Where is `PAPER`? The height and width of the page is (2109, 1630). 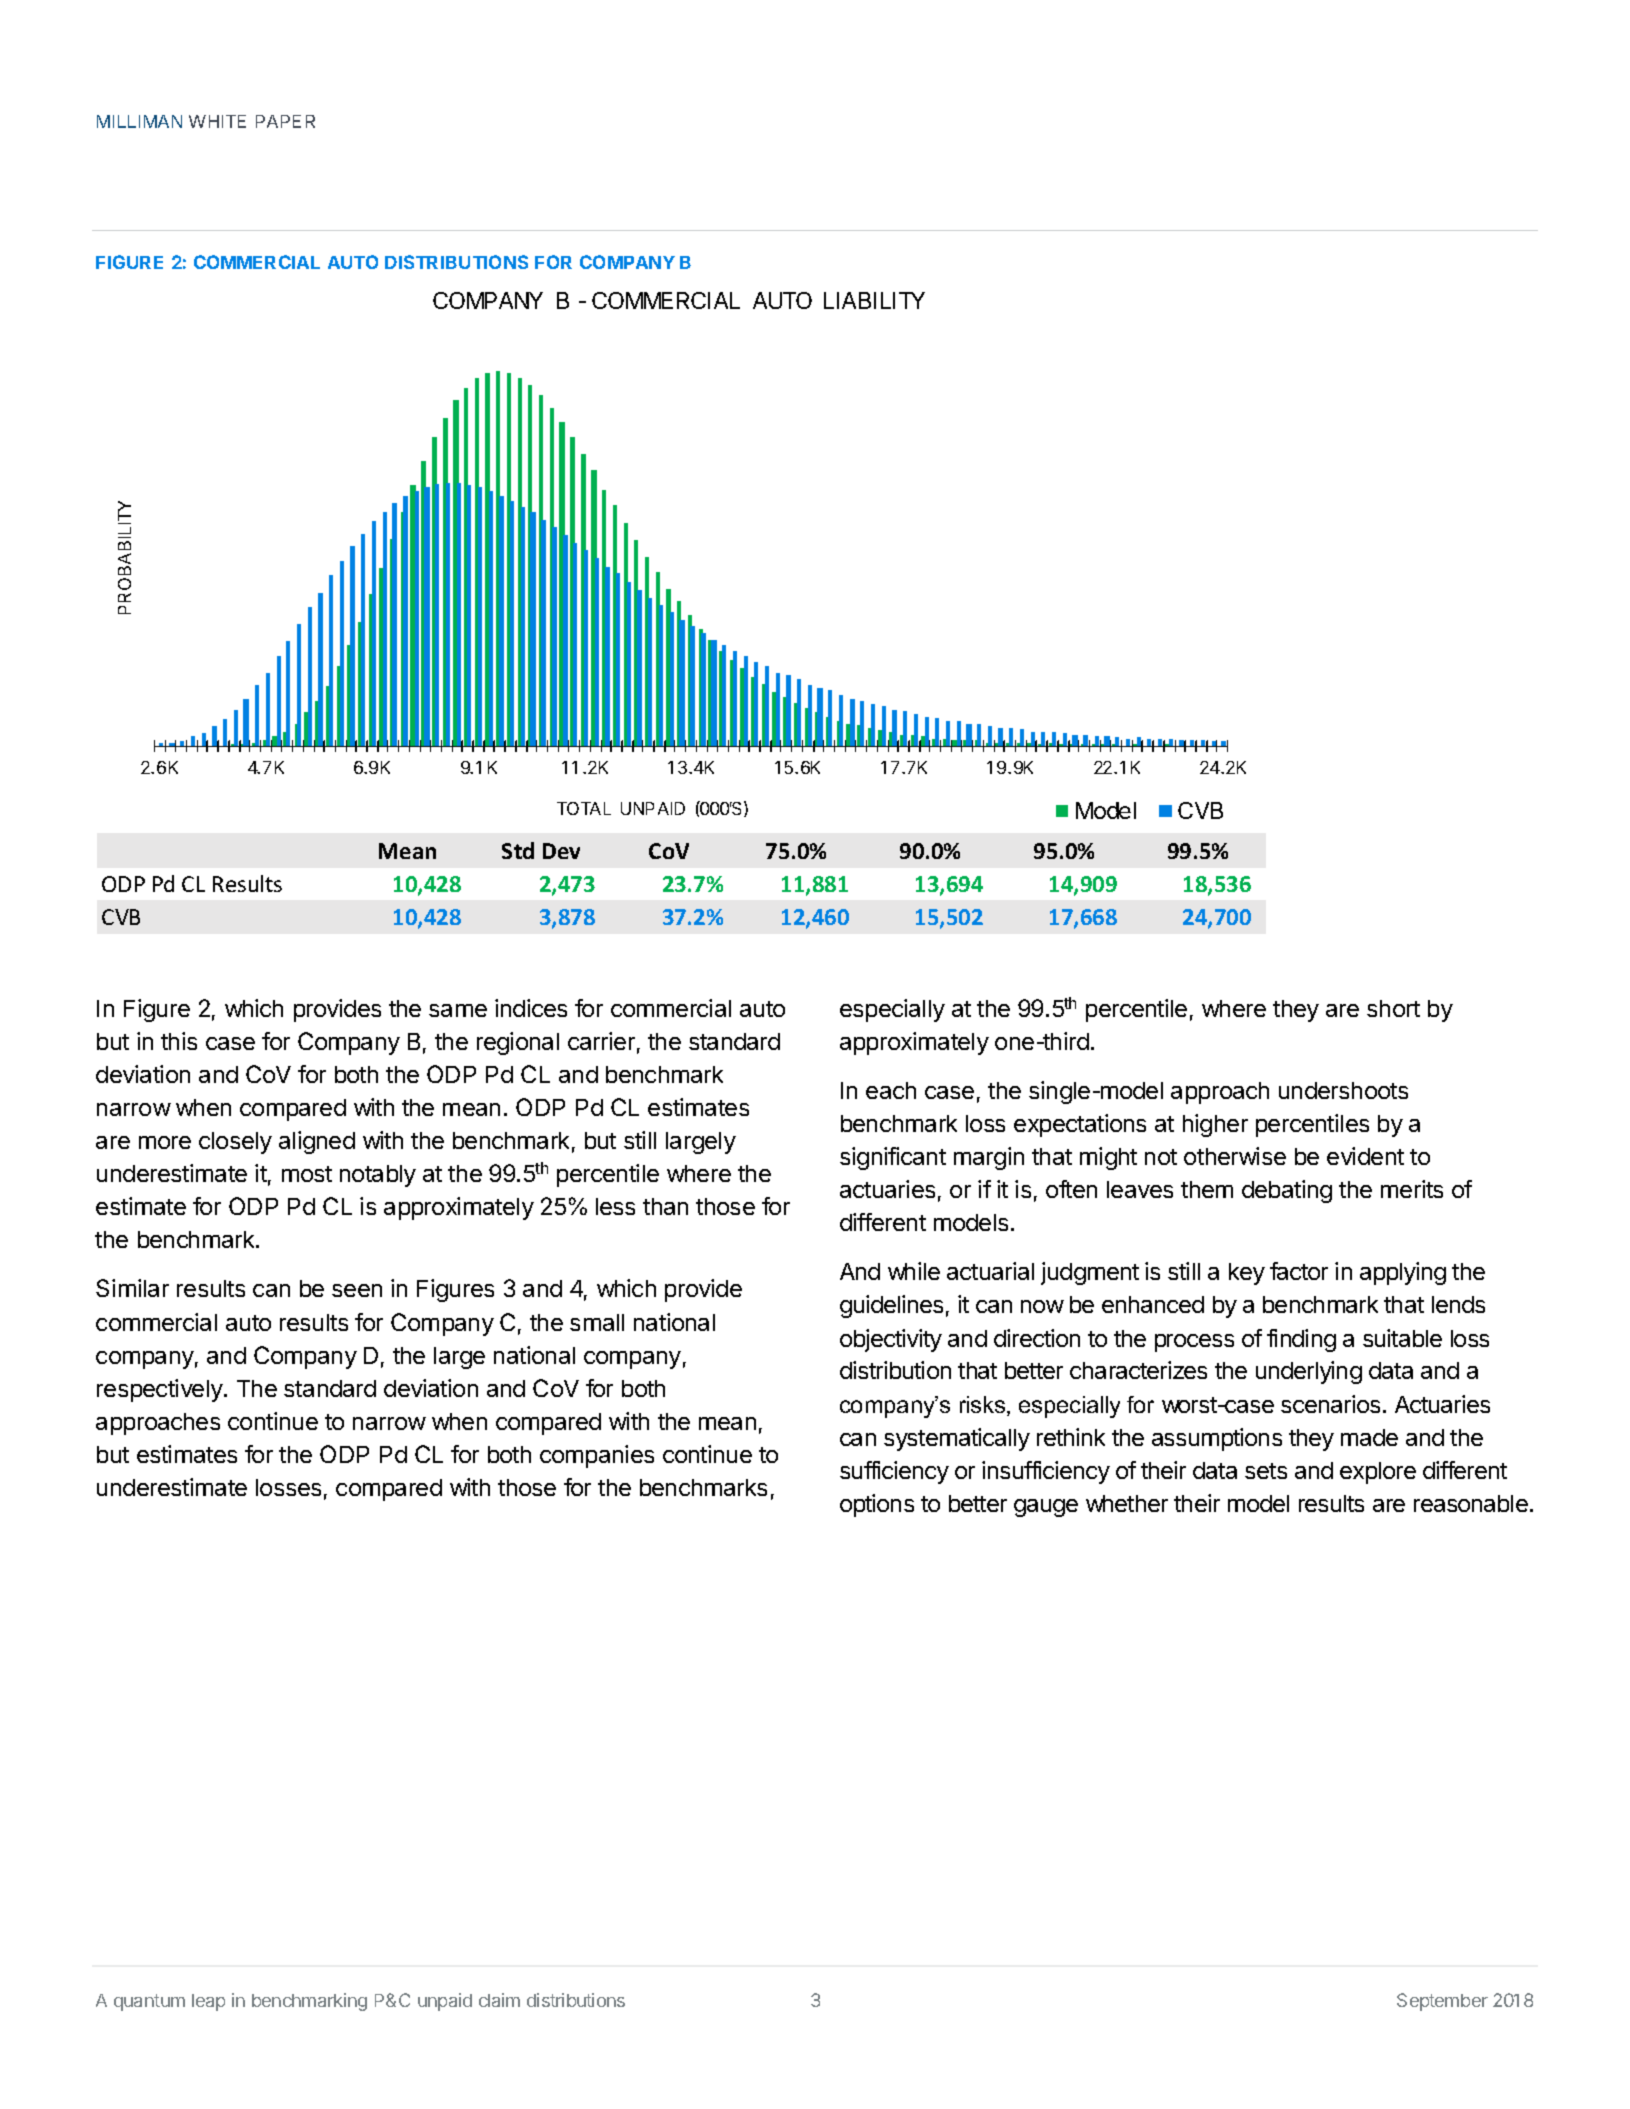
PAPER is located at coordinates (285, 121).
